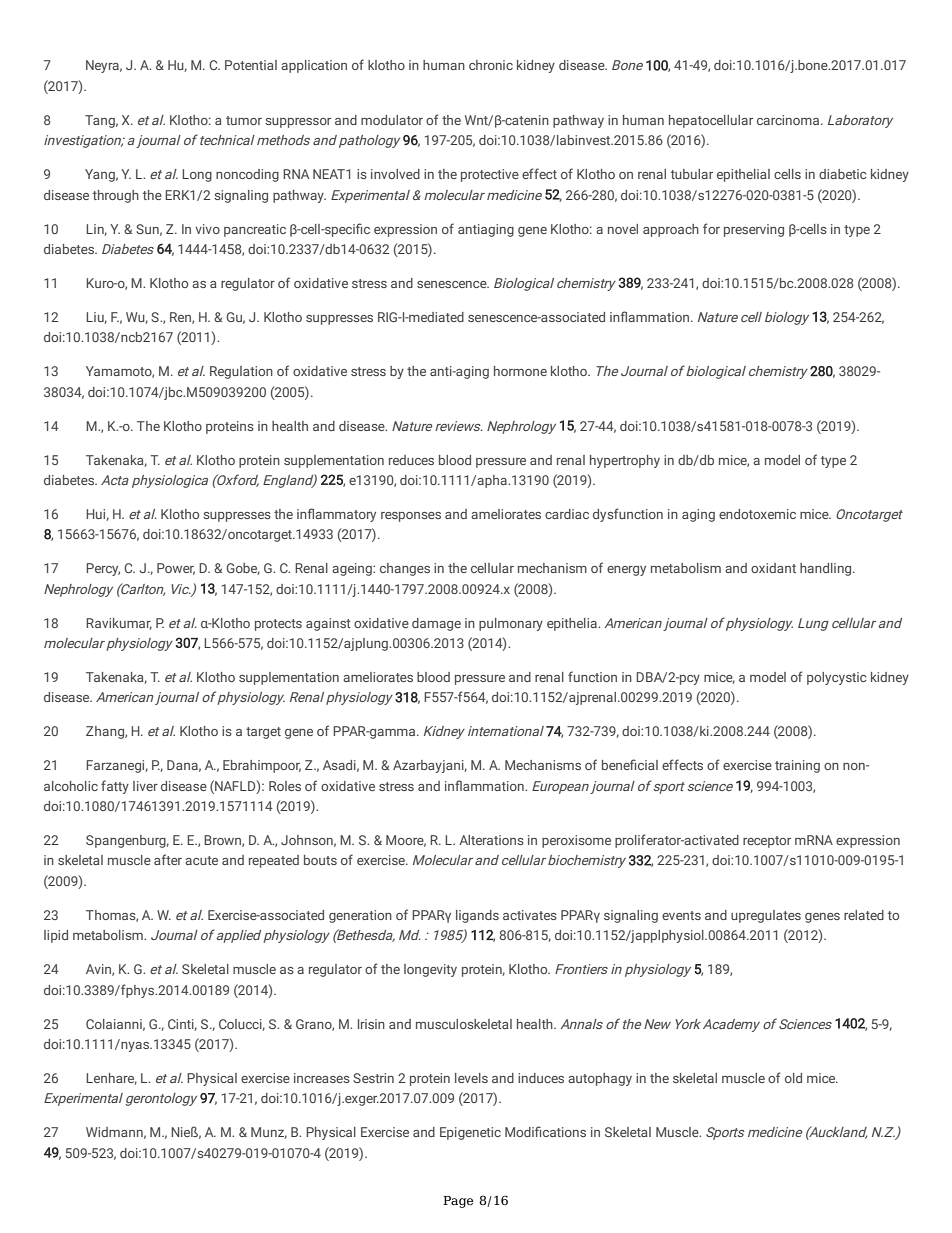  Describe the element at coordinates (789, 120) in the image. I see `carcinoma` at that location.
